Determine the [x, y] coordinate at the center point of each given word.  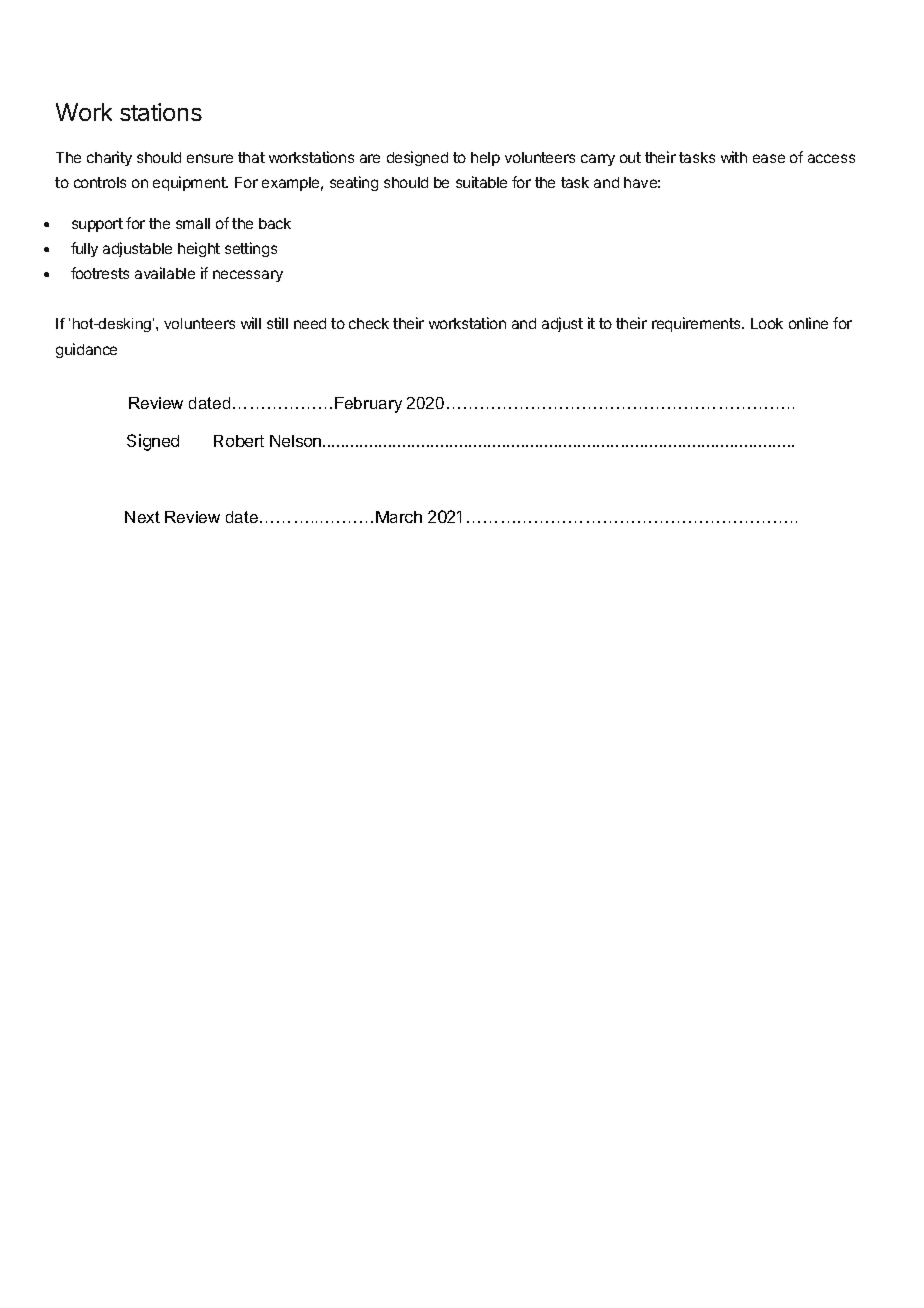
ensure [210, 158]
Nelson [297, 441]
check [369, 323]
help [485, 159]
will [251, 323]
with [734, 157]
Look [767, 323]
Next [142, 517]
